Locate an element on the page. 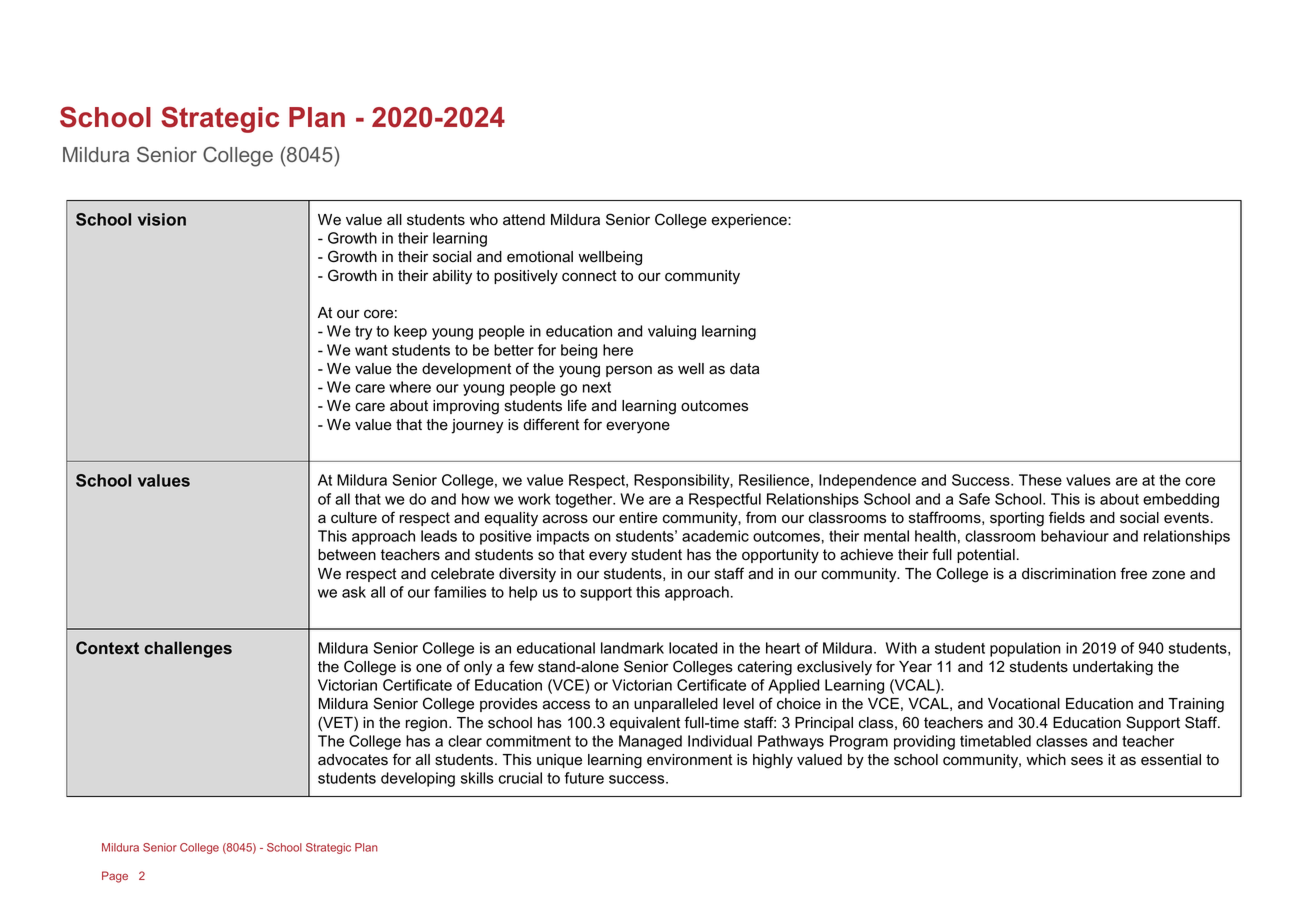 The height and width of the image is (924, 1308). challenges is located at coordinates (188, 649).
